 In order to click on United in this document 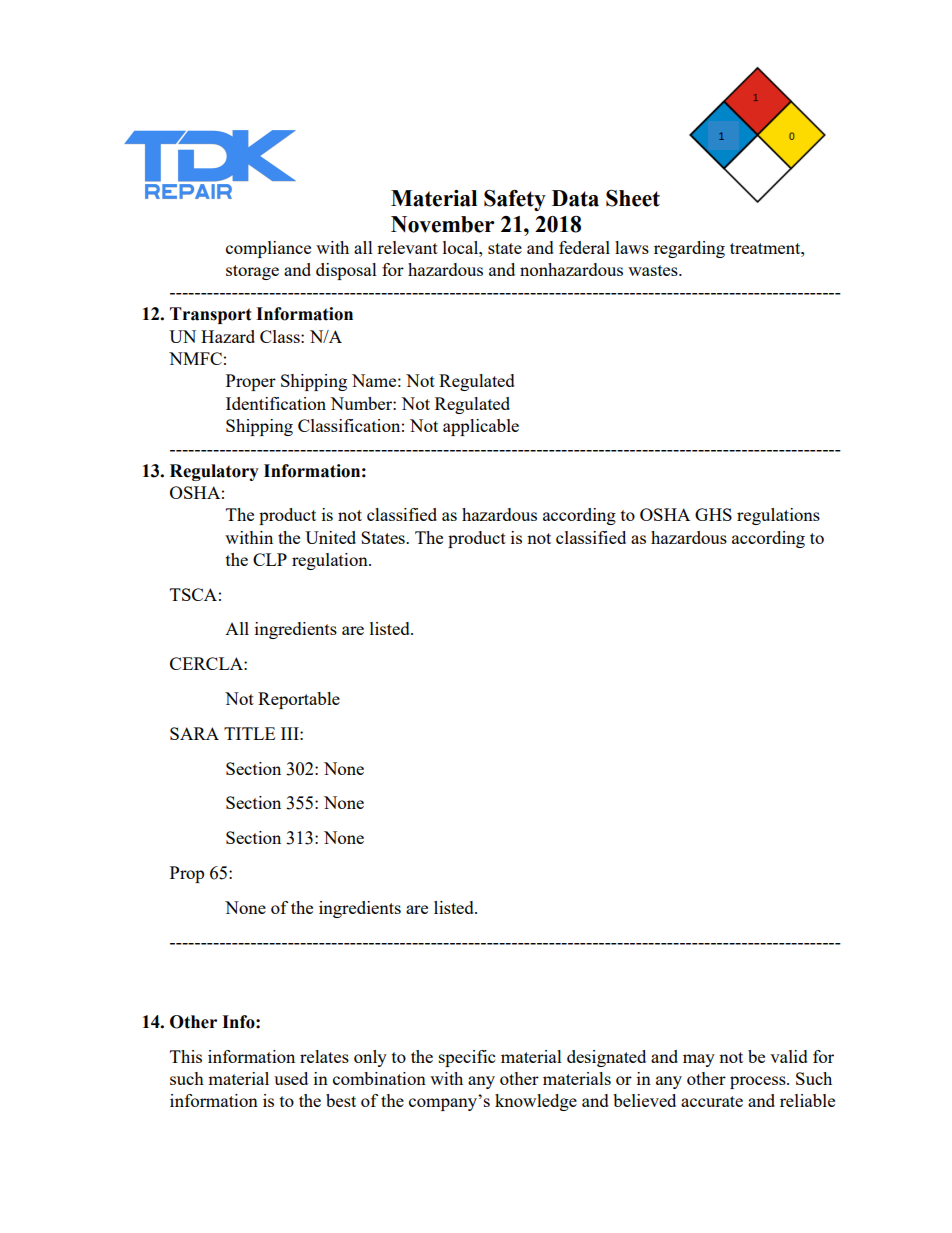, I will do `click(330, 537)`.
